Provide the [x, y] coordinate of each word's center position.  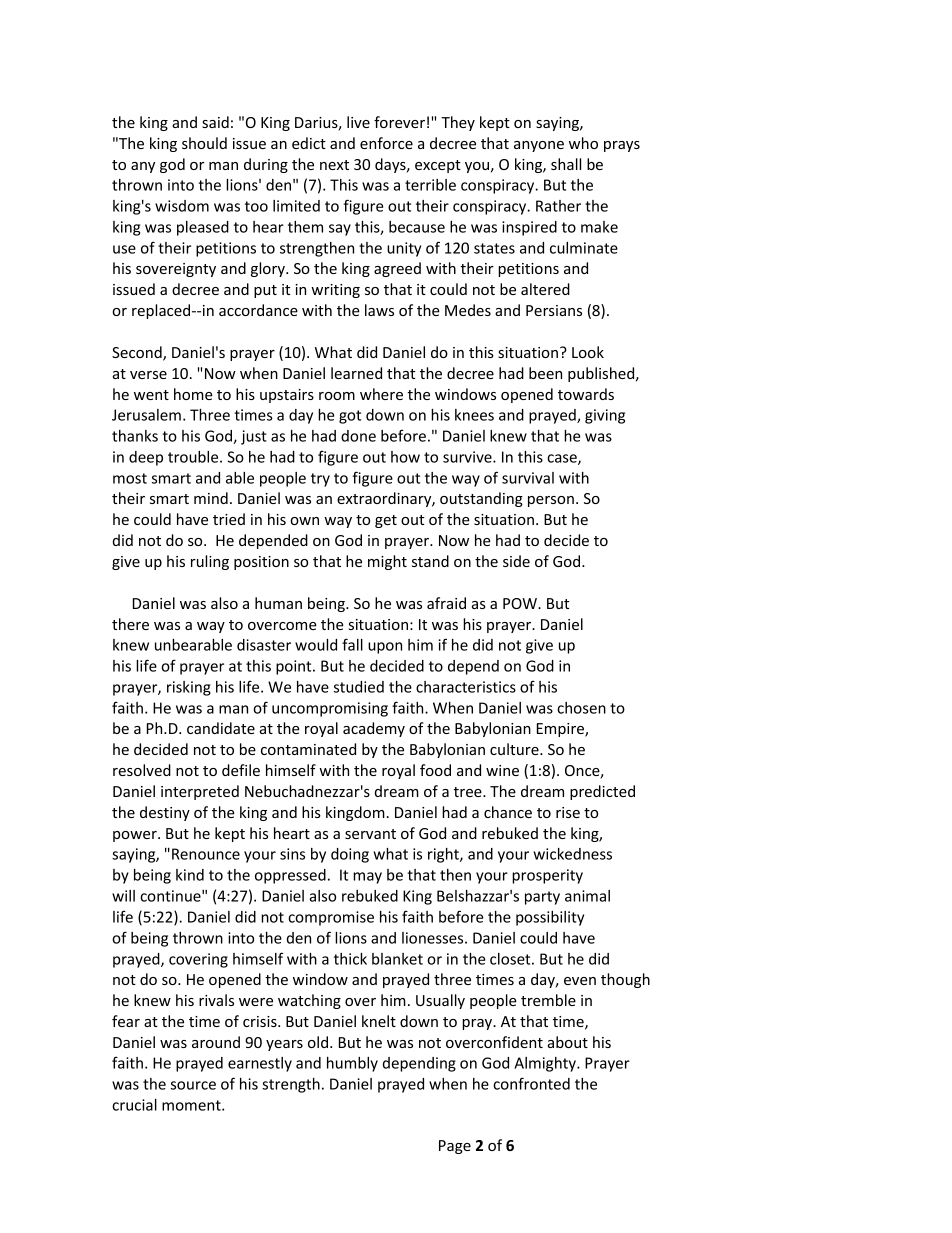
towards [586, 394]
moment [192, 1105]
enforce [386, 143]
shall [566, 164]
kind [190, 875]
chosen [581, 708]
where [381, 394]
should [204, 143]
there [130, 624]
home [193, 394]
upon [385, 648]
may [367, 878]
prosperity [547, 876]
